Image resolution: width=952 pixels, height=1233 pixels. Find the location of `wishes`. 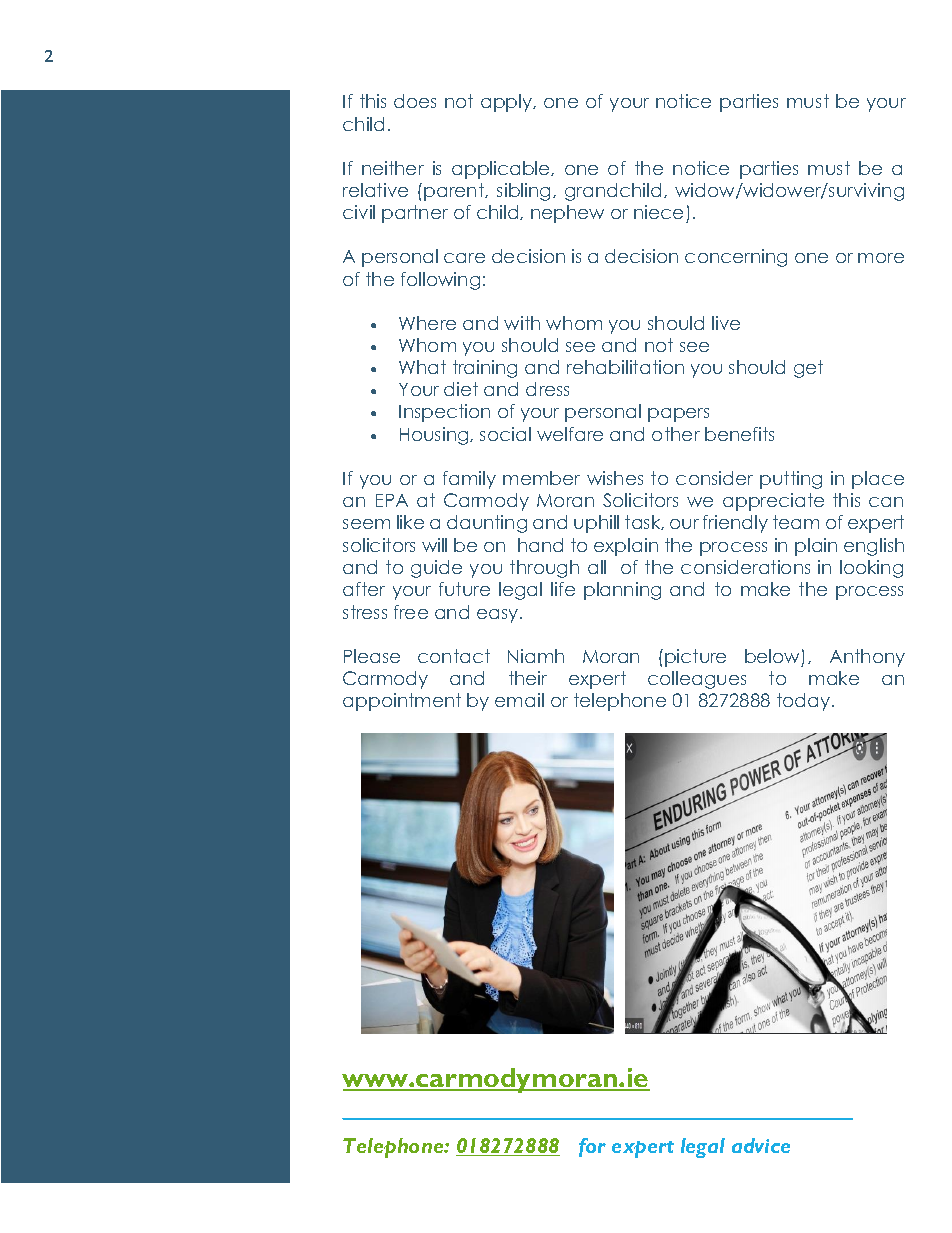

wishes is located at coordinates (615, 478).
